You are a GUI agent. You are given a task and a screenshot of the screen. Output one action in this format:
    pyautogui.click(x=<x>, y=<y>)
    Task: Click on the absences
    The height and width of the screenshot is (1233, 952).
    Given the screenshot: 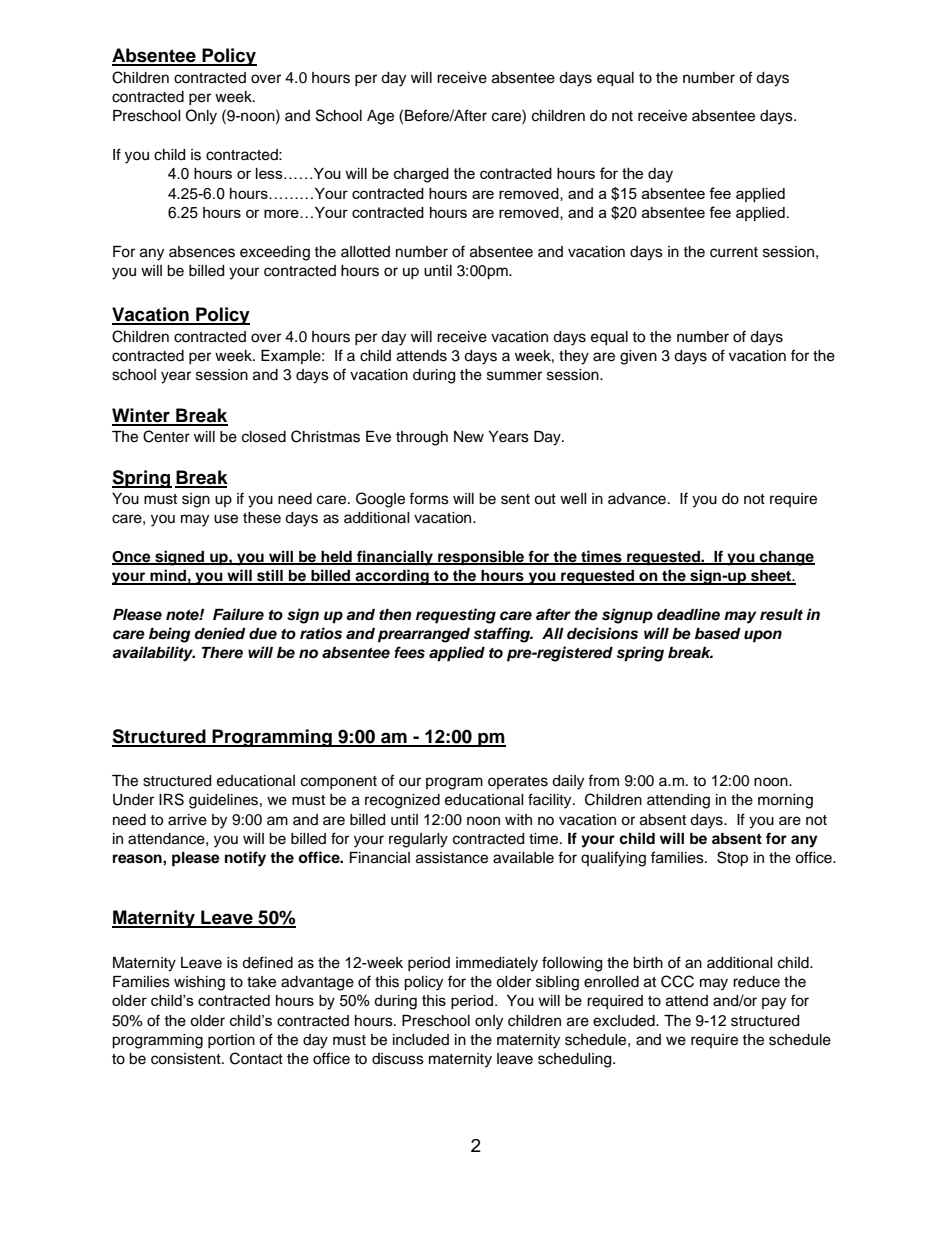 What is the action you would take?
    pyautogui.click(x=202, y=252)
